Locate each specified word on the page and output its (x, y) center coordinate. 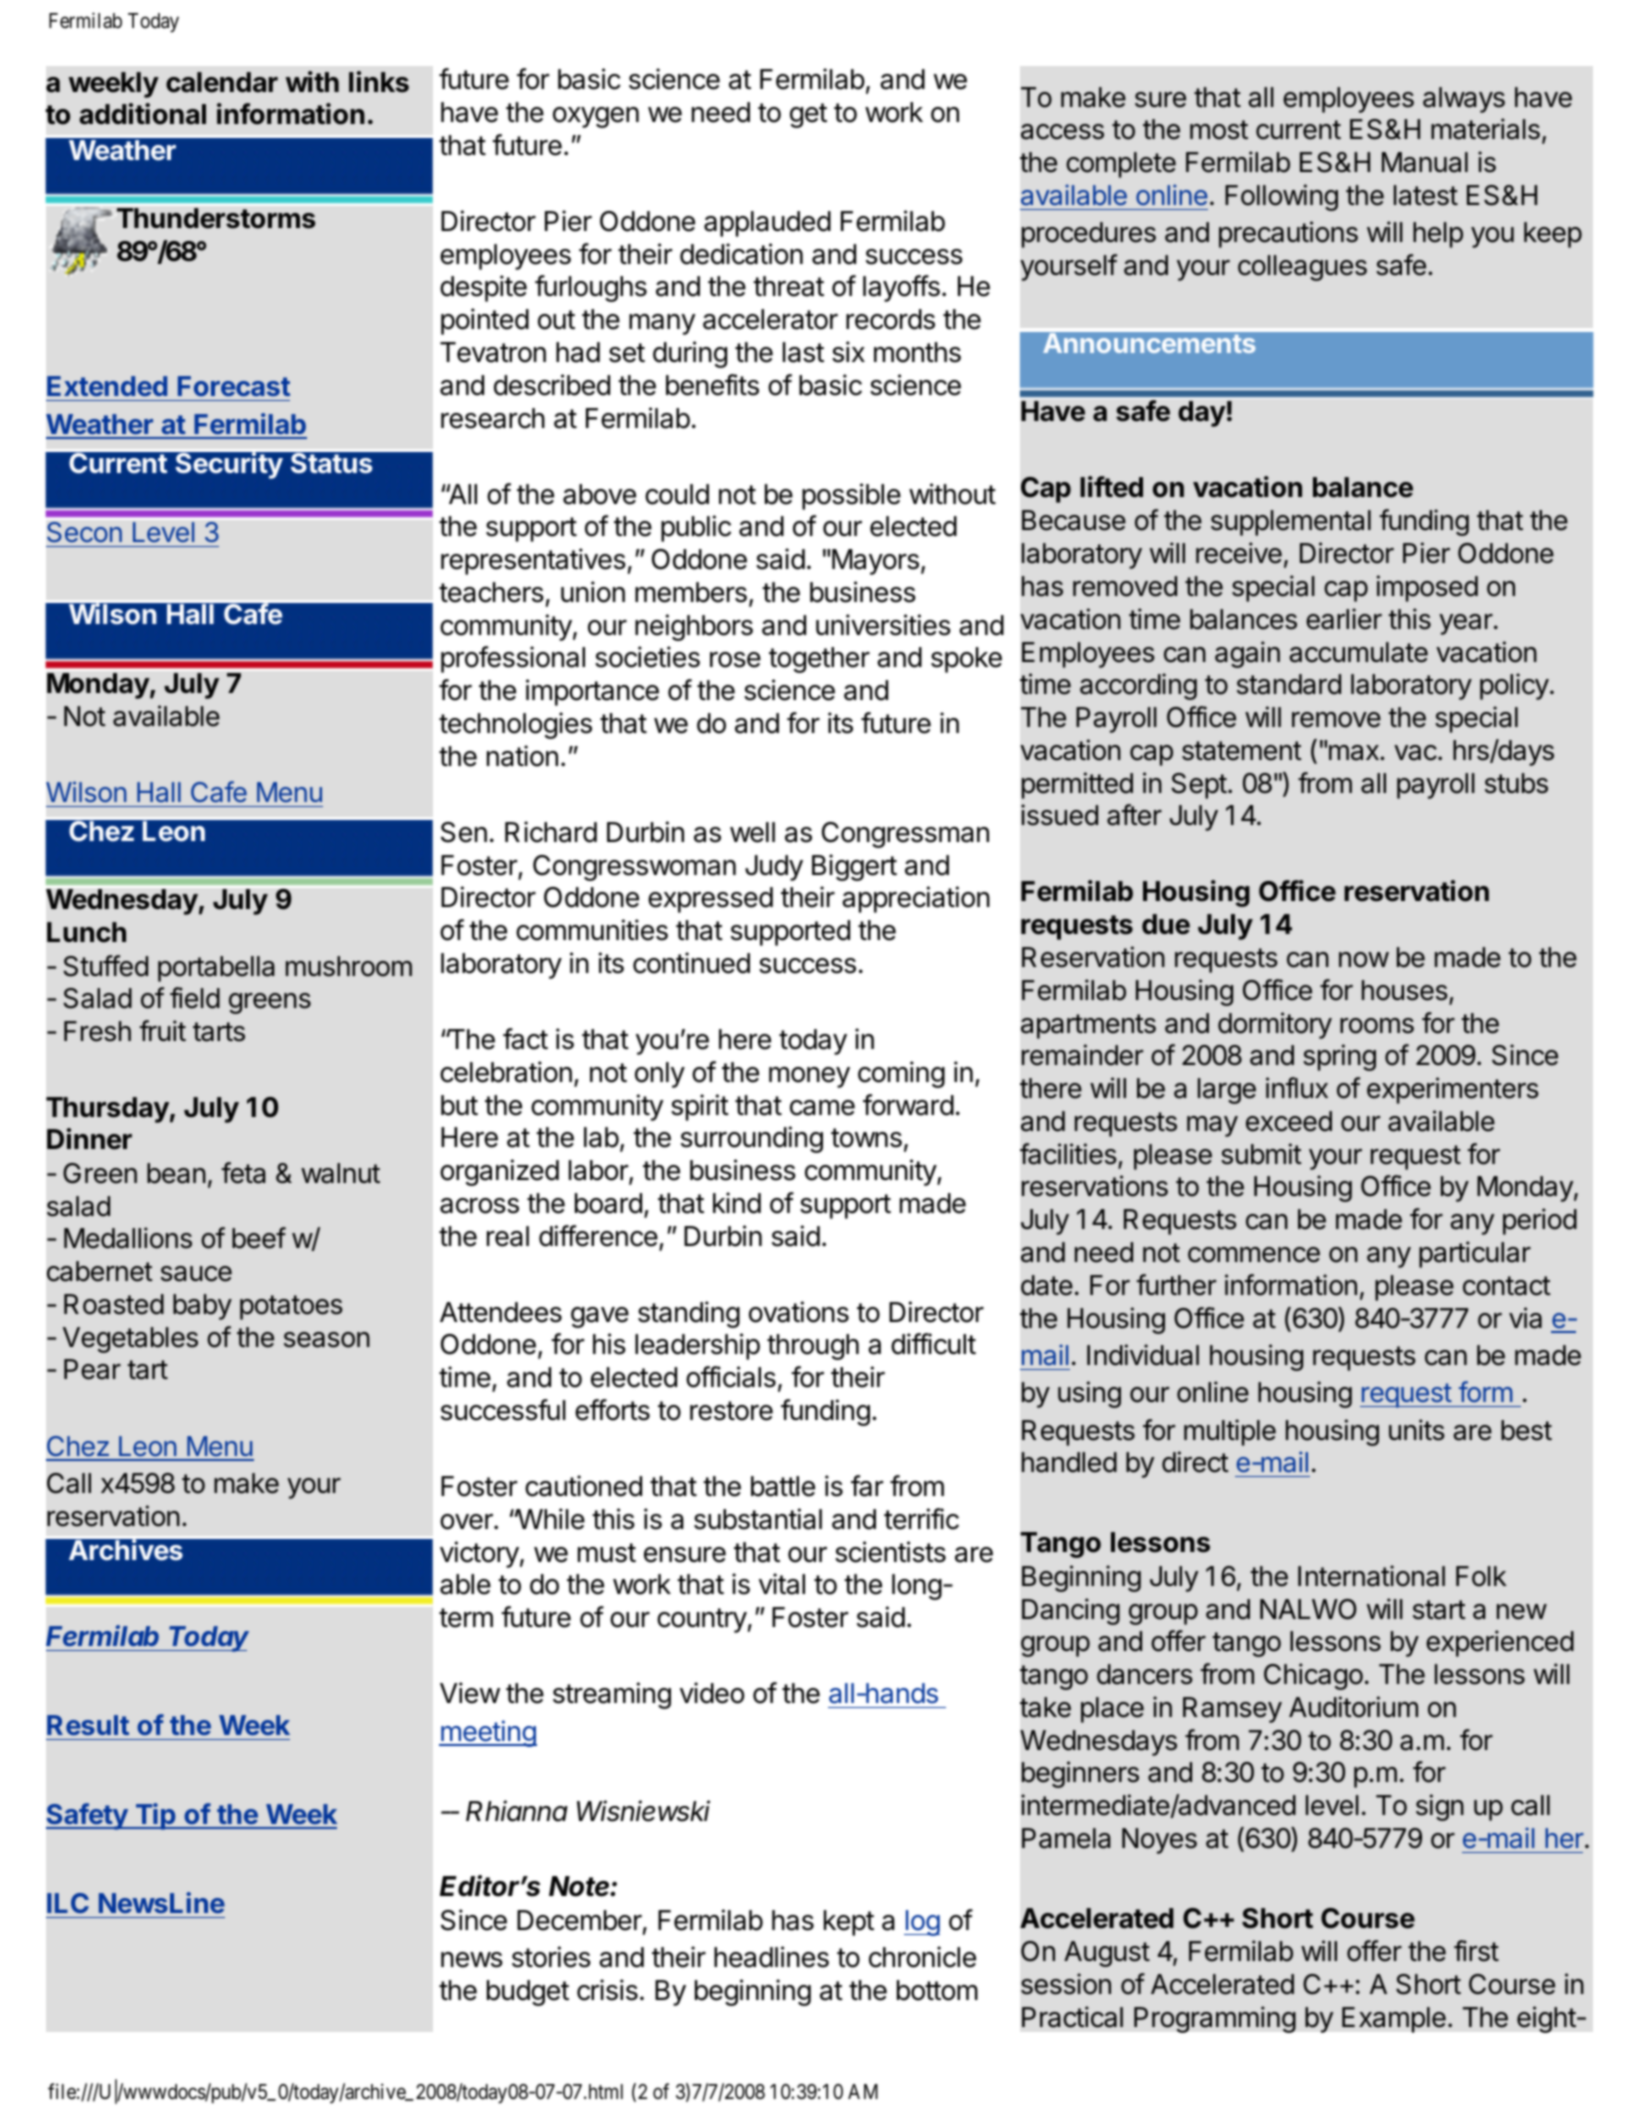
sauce (196, 1274)
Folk (1481, 1576)
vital (782, 1584)
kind (737, 1203)
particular (1475, 1254)
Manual (1425, 162)
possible (851, 496)
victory (479, 1554)
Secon (84, 532)
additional (142, 114)
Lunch (86, 932)
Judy (774, 868)
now (1364, 960)
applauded (767, 224)
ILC (68, 1903)
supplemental (1291, 523)
